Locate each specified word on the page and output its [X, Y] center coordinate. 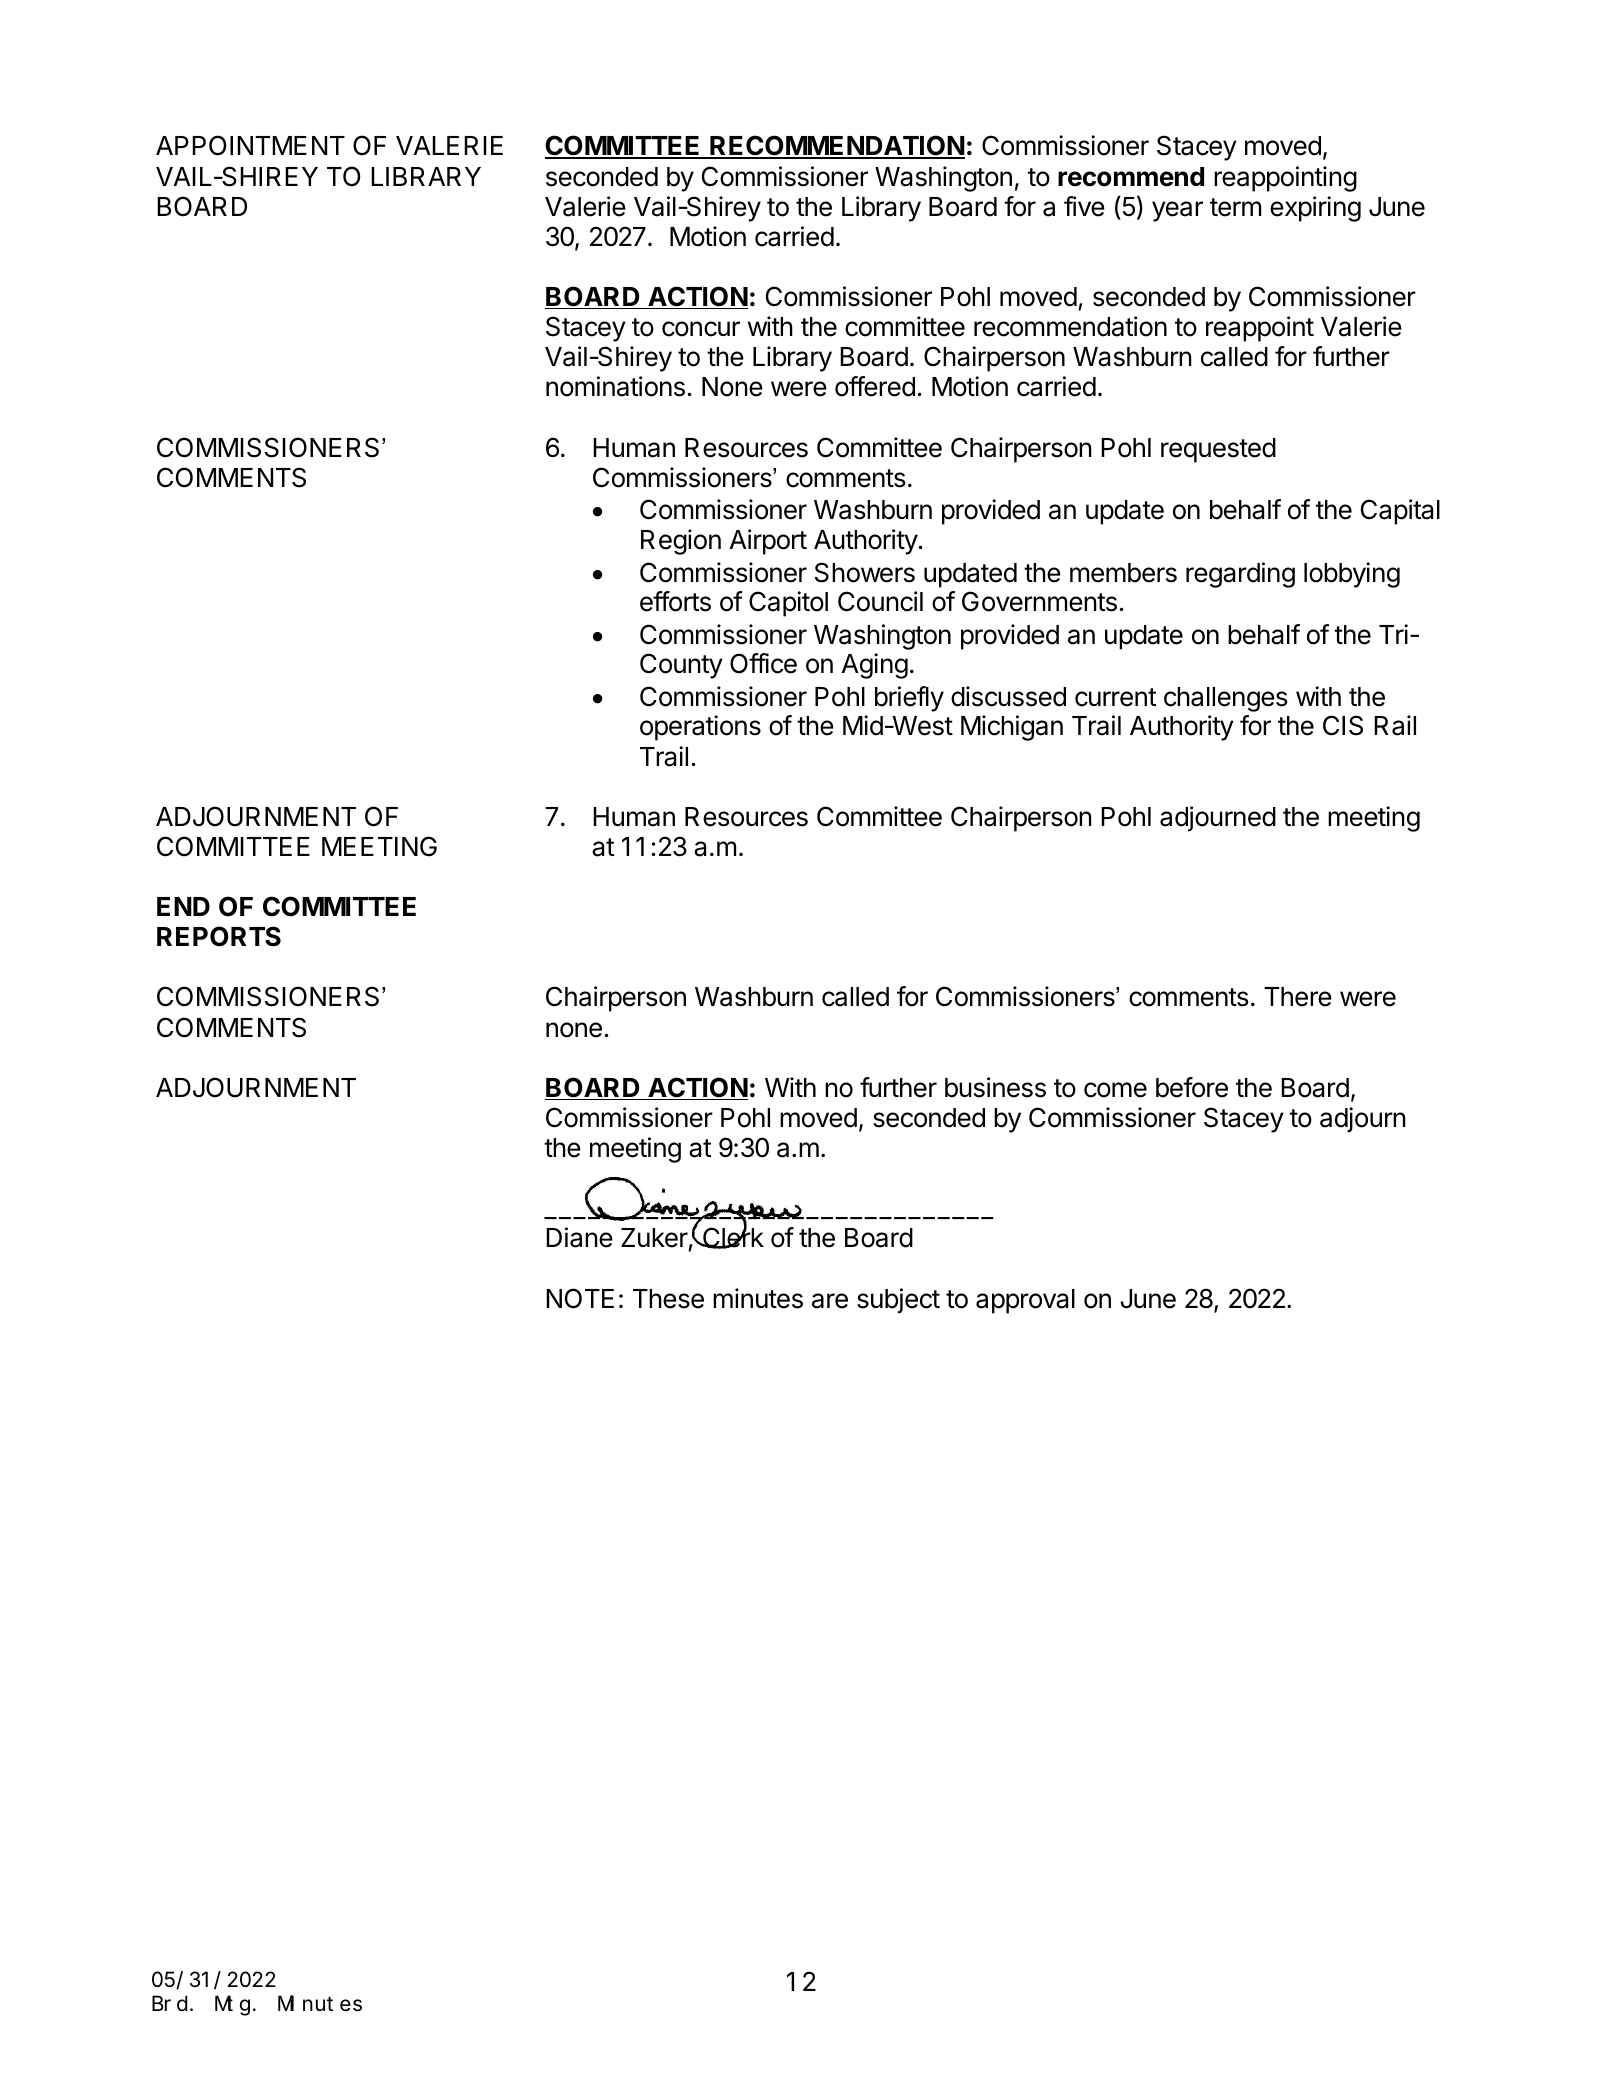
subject [898, 1301]
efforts [675, 601]
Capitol [788, 604]
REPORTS [219, 936]
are [830, 1301]
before [1192, 1087]
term [1235, 207]
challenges [1225, 699]
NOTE [580, 1298]
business [995, 1087]
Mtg [232, 2006]
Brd [170, 2003]
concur [701, 329]
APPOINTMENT [250, 145]
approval [1025, 1301]
